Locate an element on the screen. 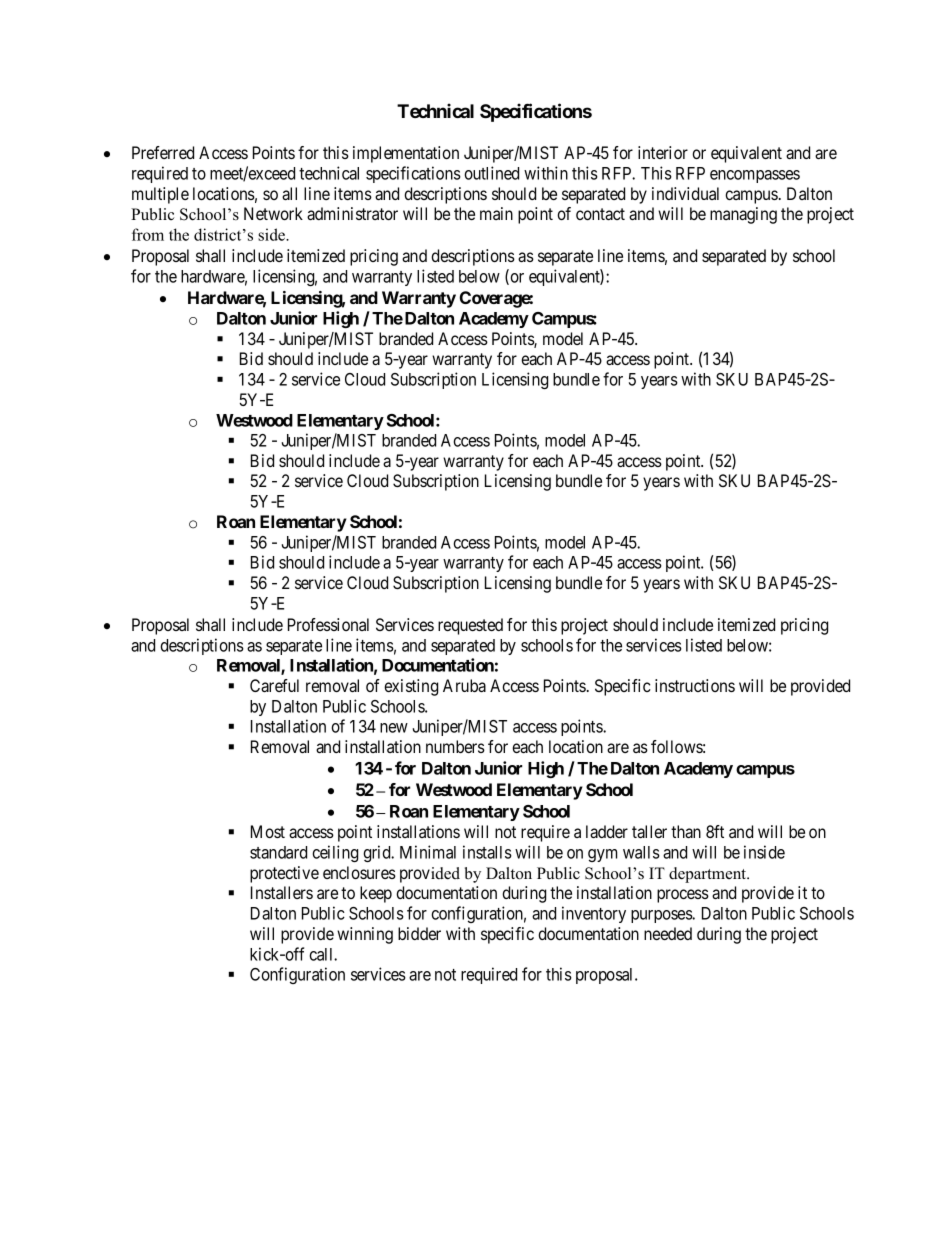 The height and width of the screenshot is (1233, 952). process is located at coordinates (683, 896).
